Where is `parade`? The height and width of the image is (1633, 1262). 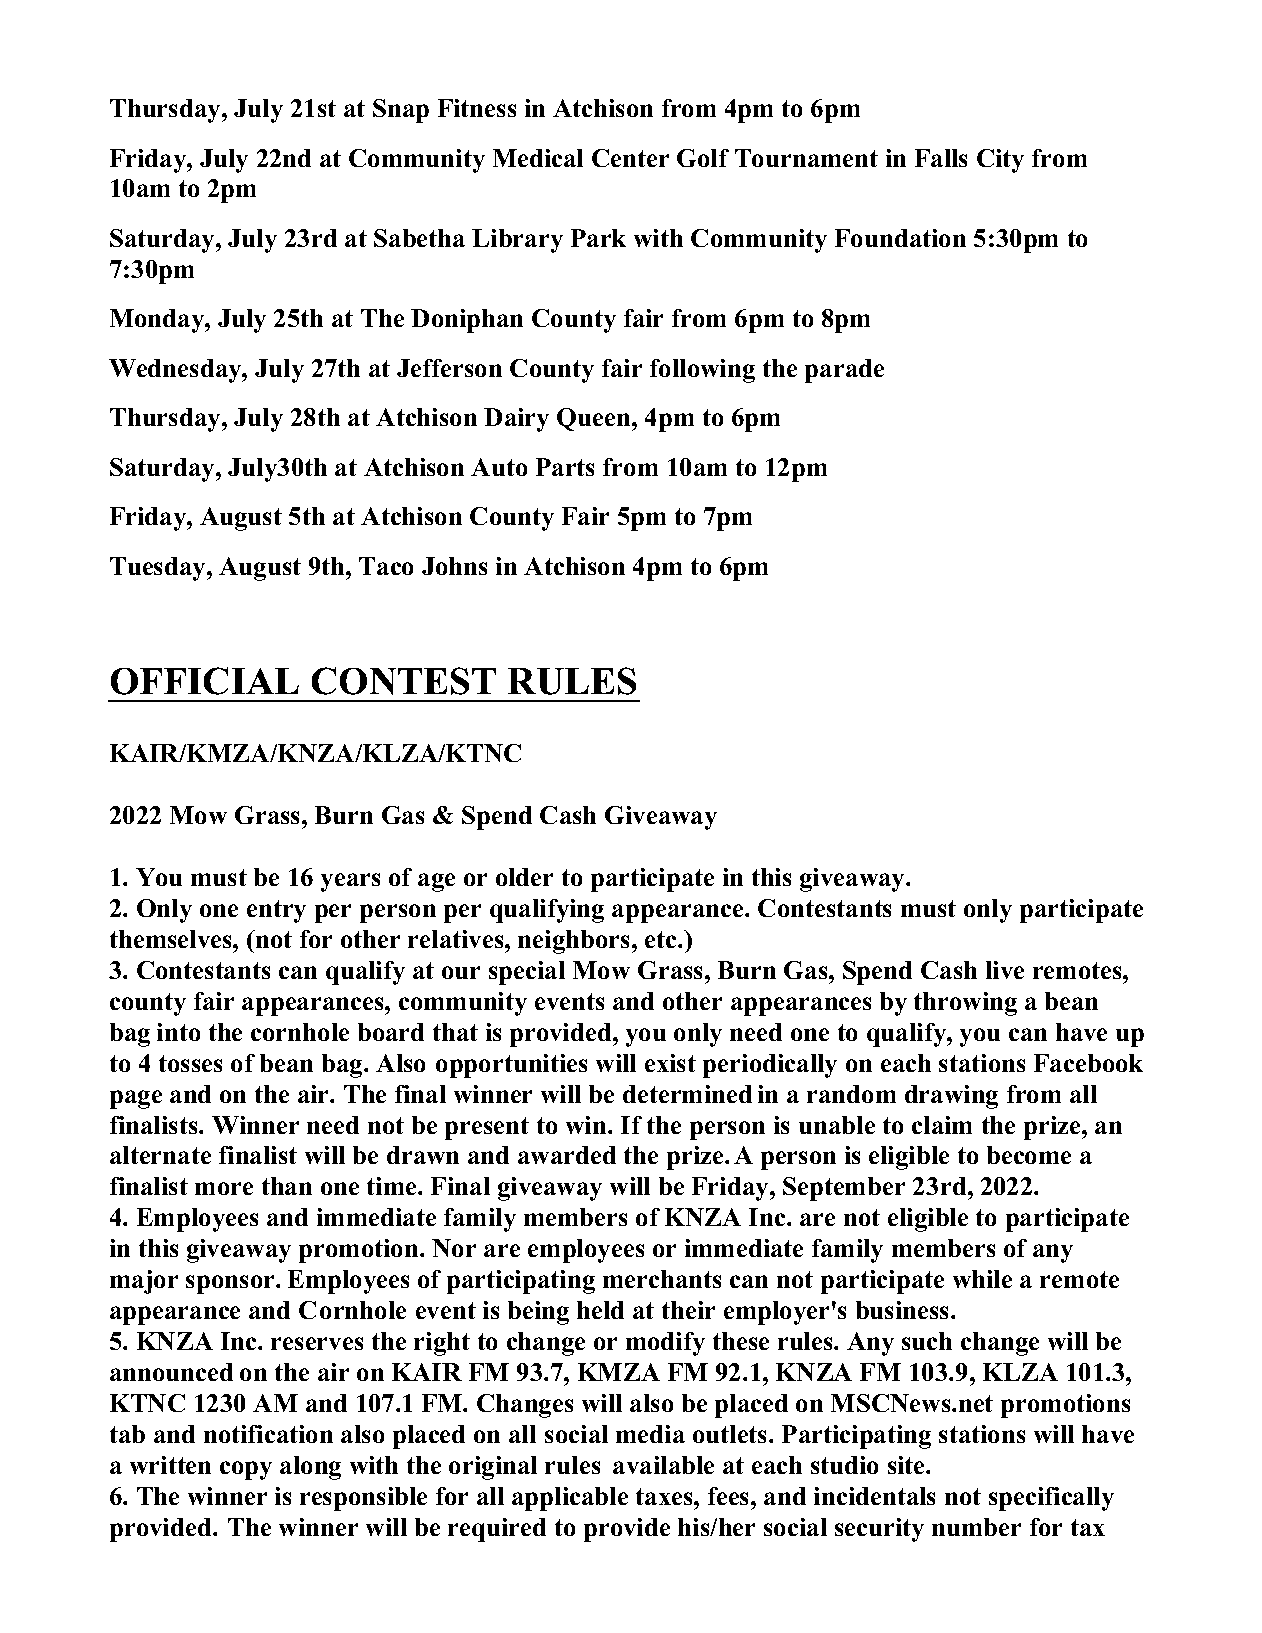
parade is located at coordinates (844, 371).
